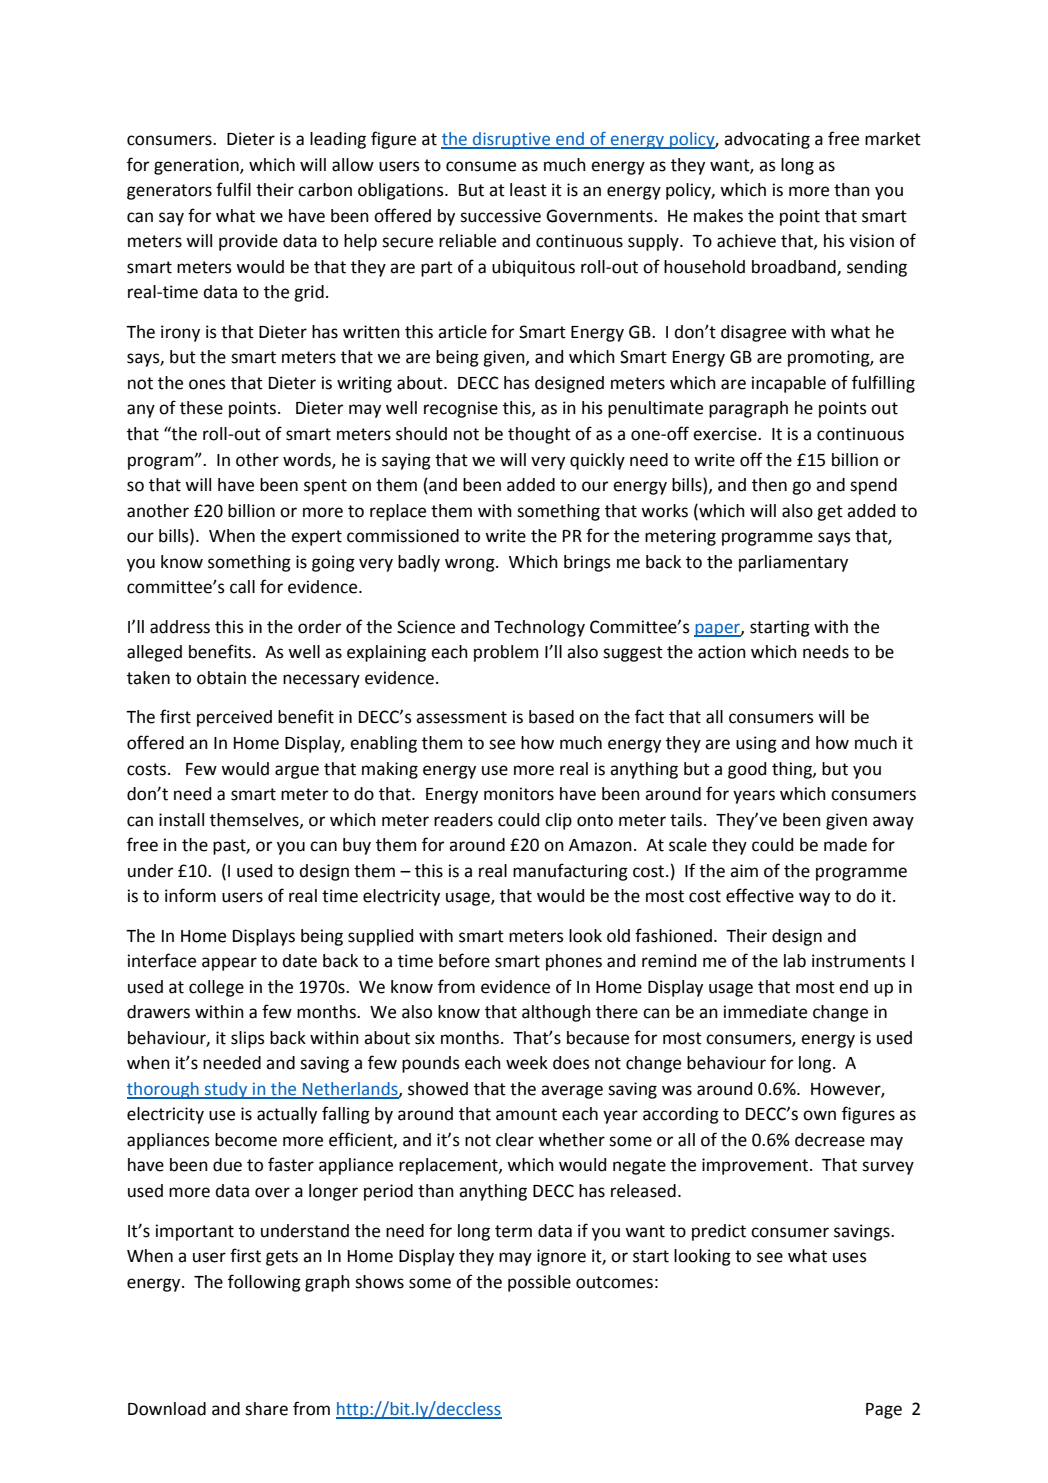 This image has width=1048, height=1483. Describe the element at coordinates (539, 1283) in the image. I see `possible` at that location.
